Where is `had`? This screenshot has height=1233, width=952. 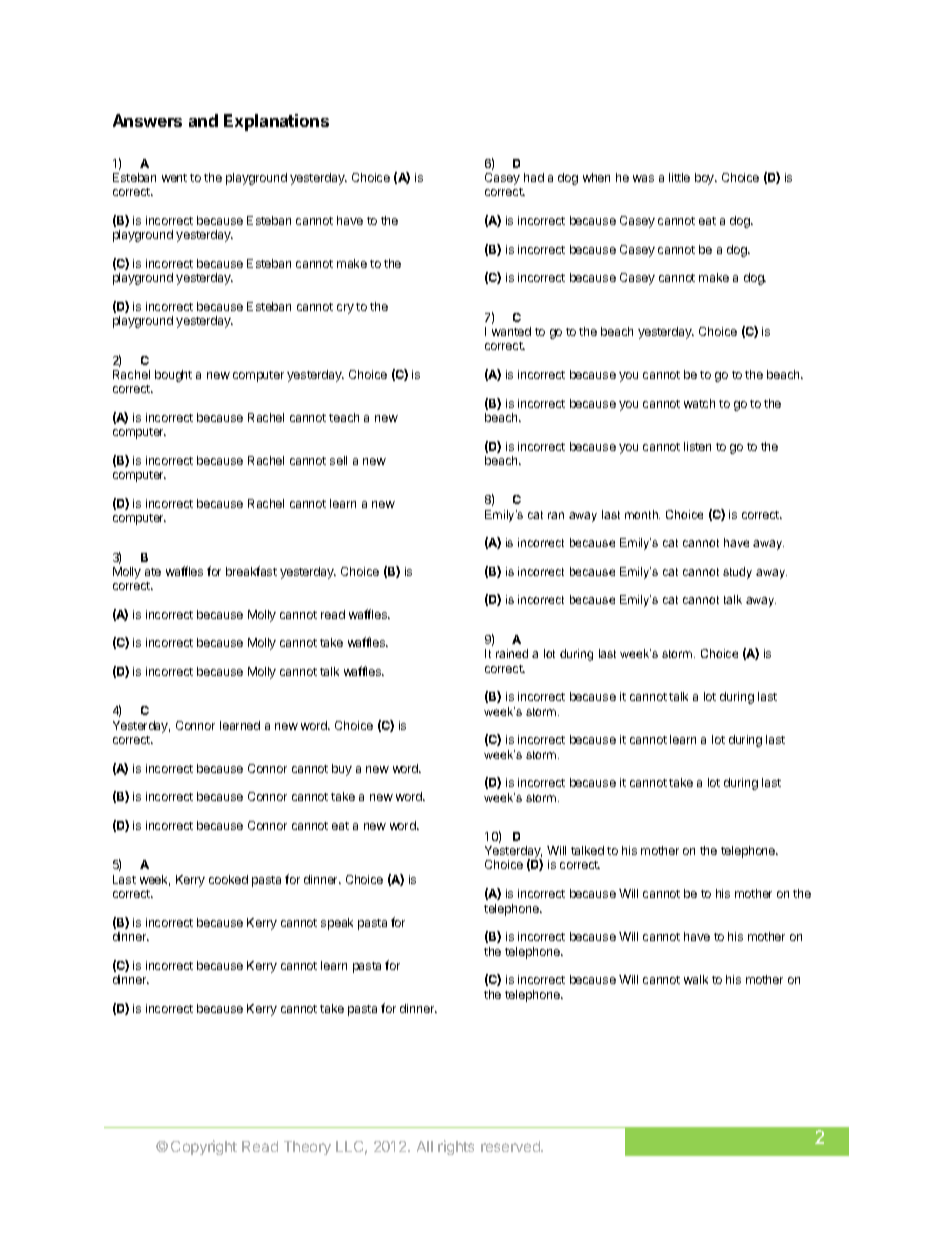 had is located at coordinates (534, 177).
